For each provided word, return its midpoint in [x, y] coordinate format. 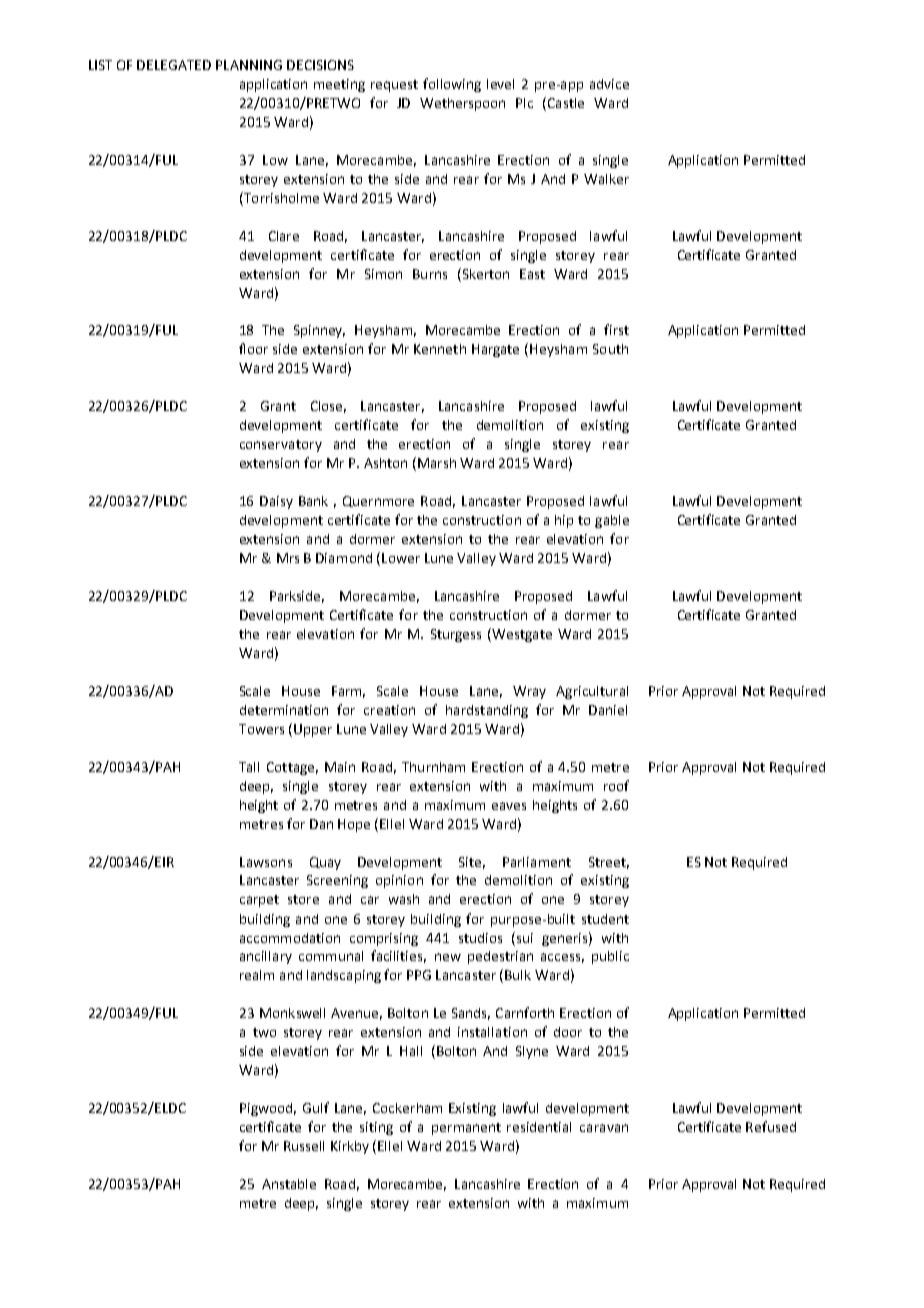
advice [609, 84]
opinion [399, 881]
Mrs [288, 558]
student [605, 919]
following [452, 85]
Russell [304, 1146]
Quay [325, 863]
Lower [401, 558]
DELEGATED [174, 65]
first [616, 329]
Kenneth [440, 349]
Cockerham [407, 1108]
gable [612, 521]
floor [253, 348]
